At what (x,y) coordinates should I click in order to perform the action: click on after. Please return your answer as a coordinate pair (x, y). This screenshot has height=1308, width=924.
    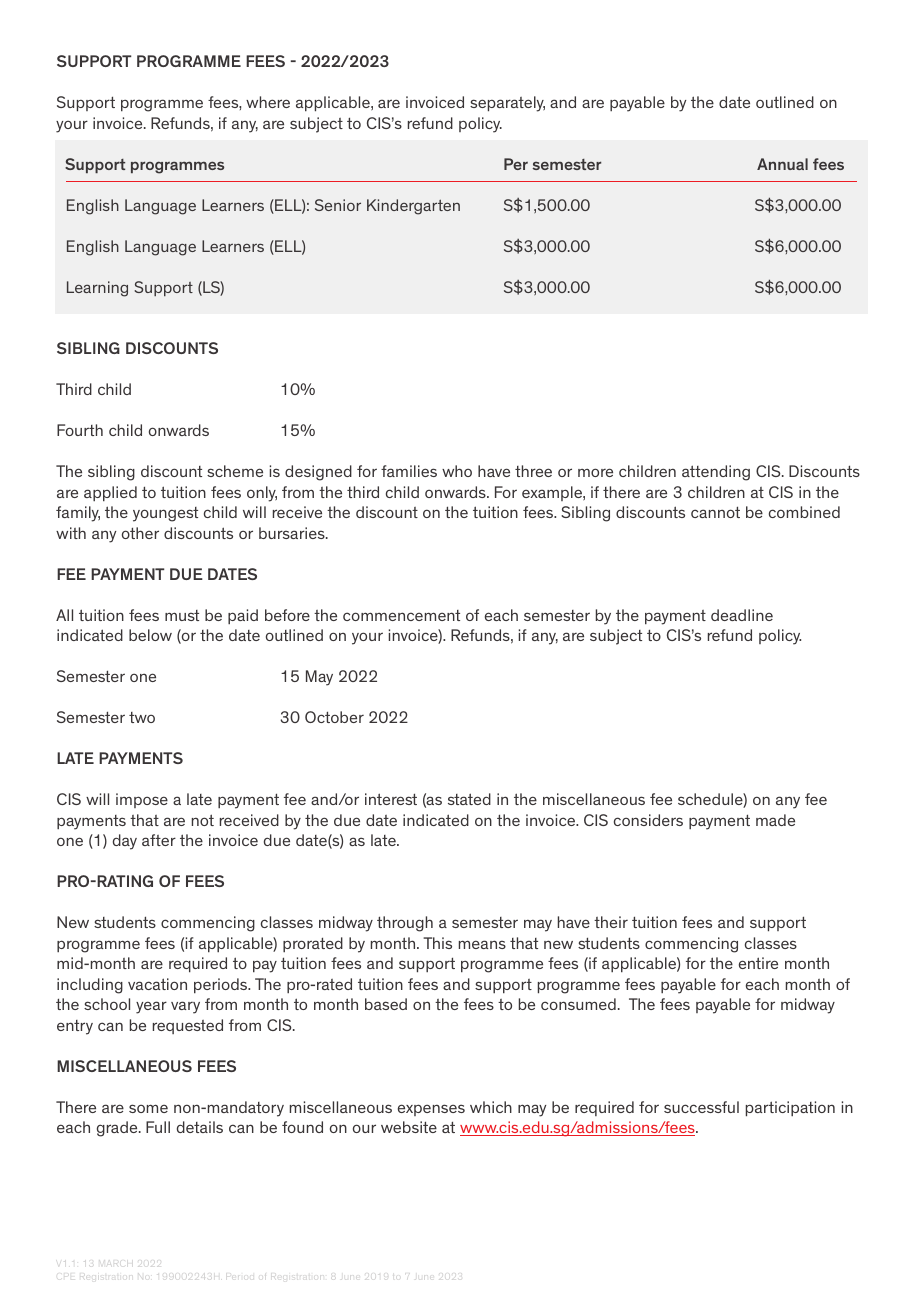
    Looking at the image, I should click on (159, 840).
